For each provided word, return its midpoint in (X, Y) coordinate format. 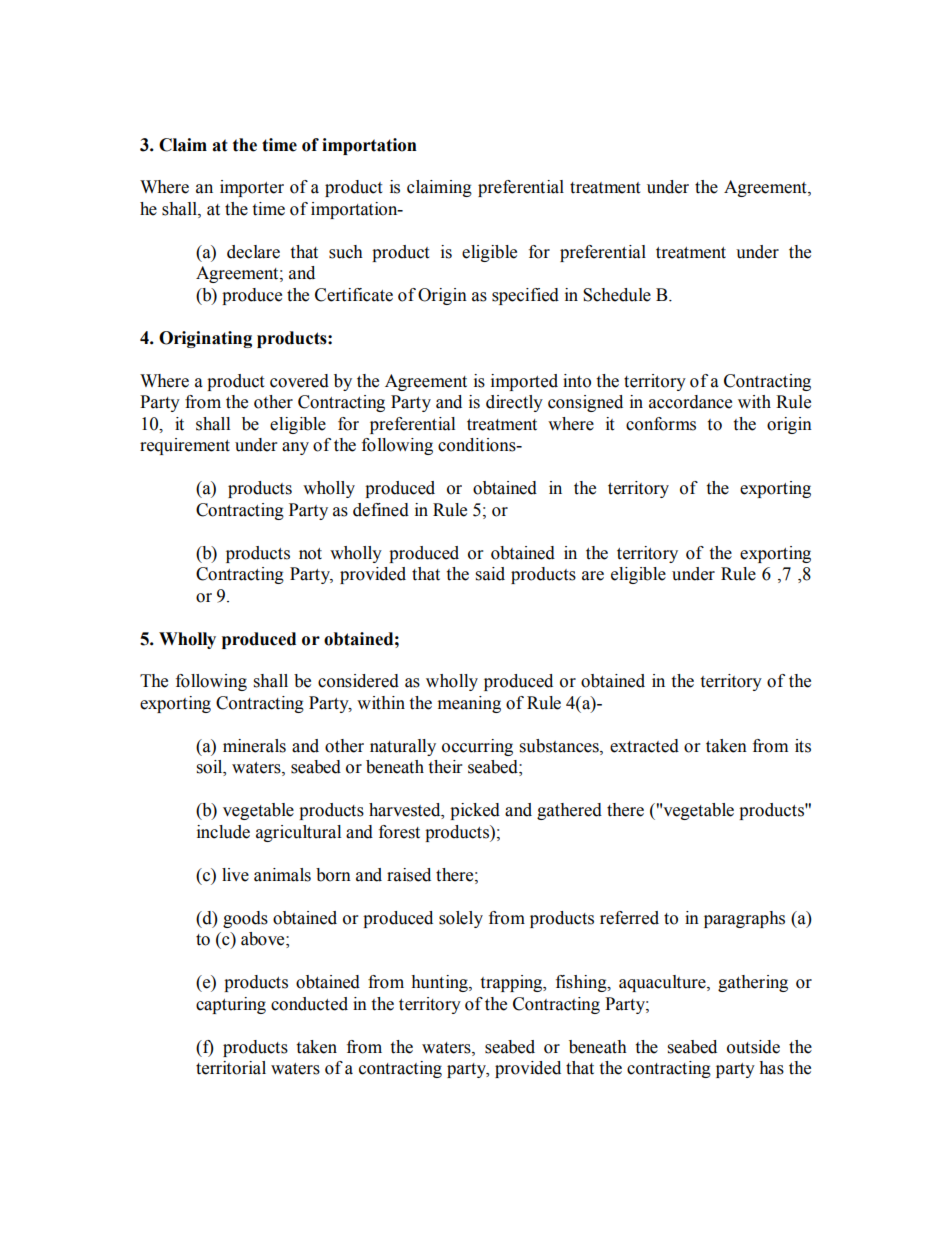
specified (525, 296)
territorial (231, 1068)
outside (753, 1047)
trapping (512, 983)
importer (252, 188)
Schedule (617, 295)
